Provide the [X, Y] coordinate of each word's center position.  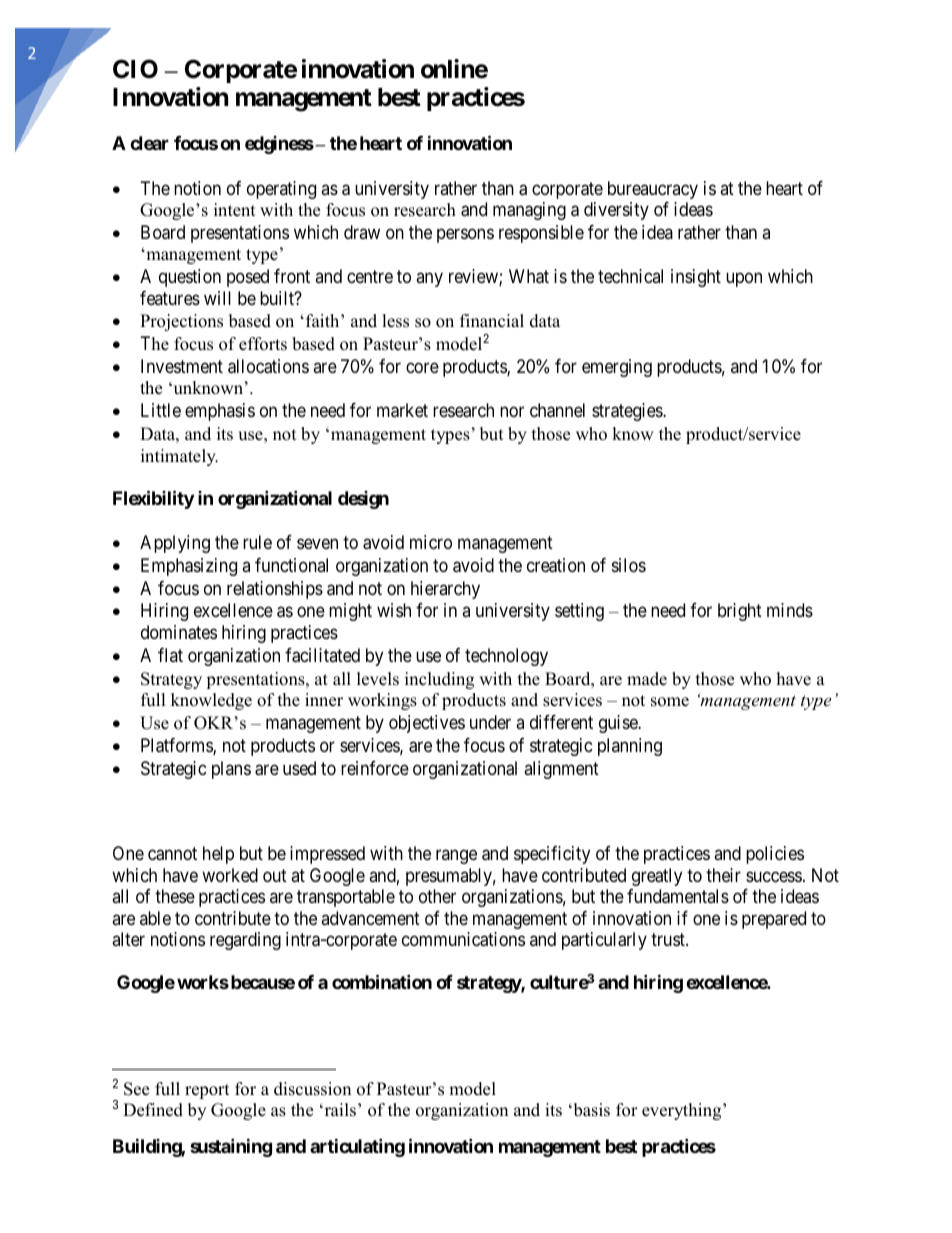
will [217, 298]
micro [431, 542]
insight [696, 278]
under [490, 722]
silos [629, 565]
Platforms [177, 746]
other [437, 896]
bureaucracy [653, 190]
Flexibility [153, 499]
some [670, 702]
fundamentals [678, 896]
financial [492, 321]
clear [149, 143]
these [175, 896]
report [207, 1091]
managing [529, 211]
